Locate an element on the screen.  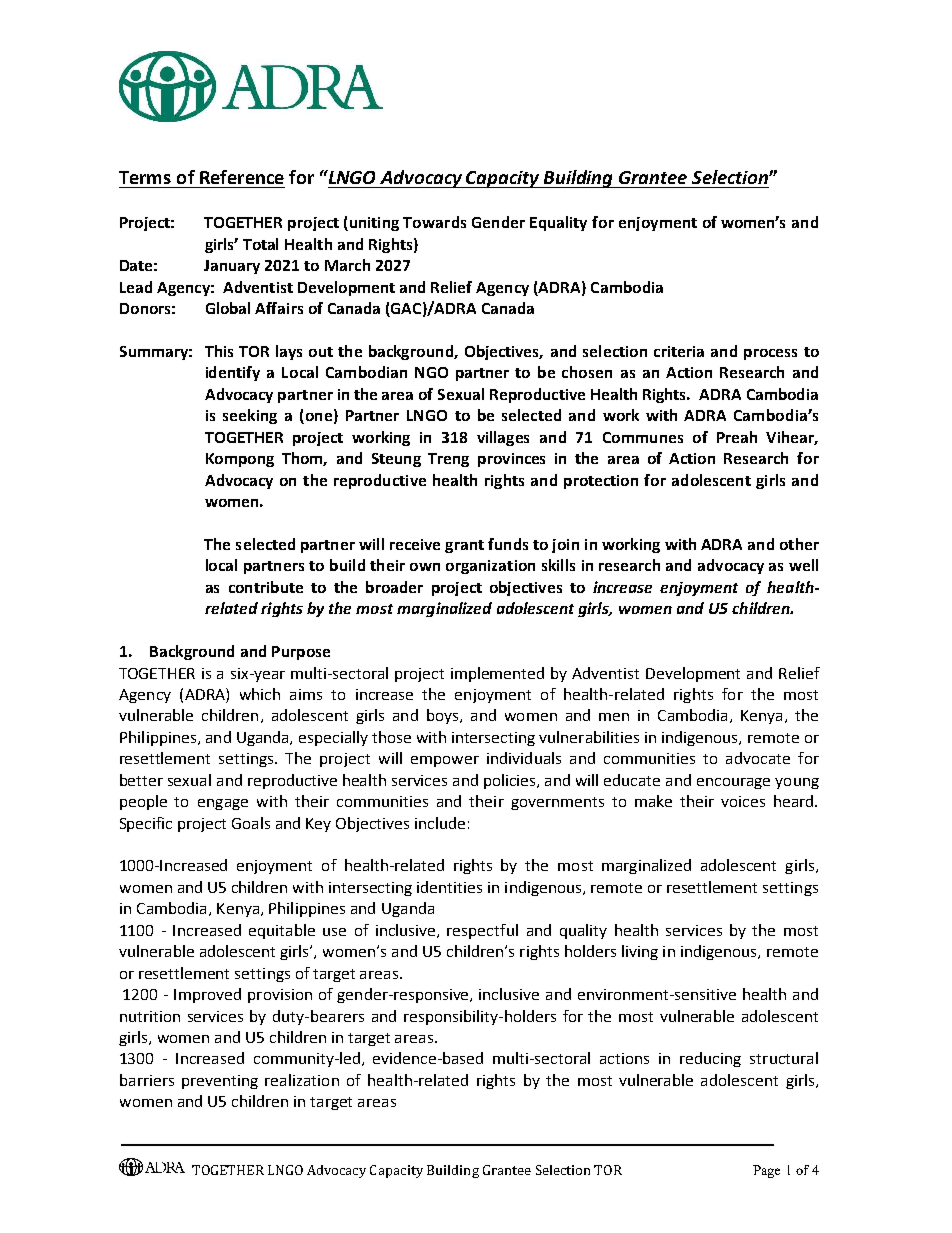
organization is located at coordinates (490, 567).
